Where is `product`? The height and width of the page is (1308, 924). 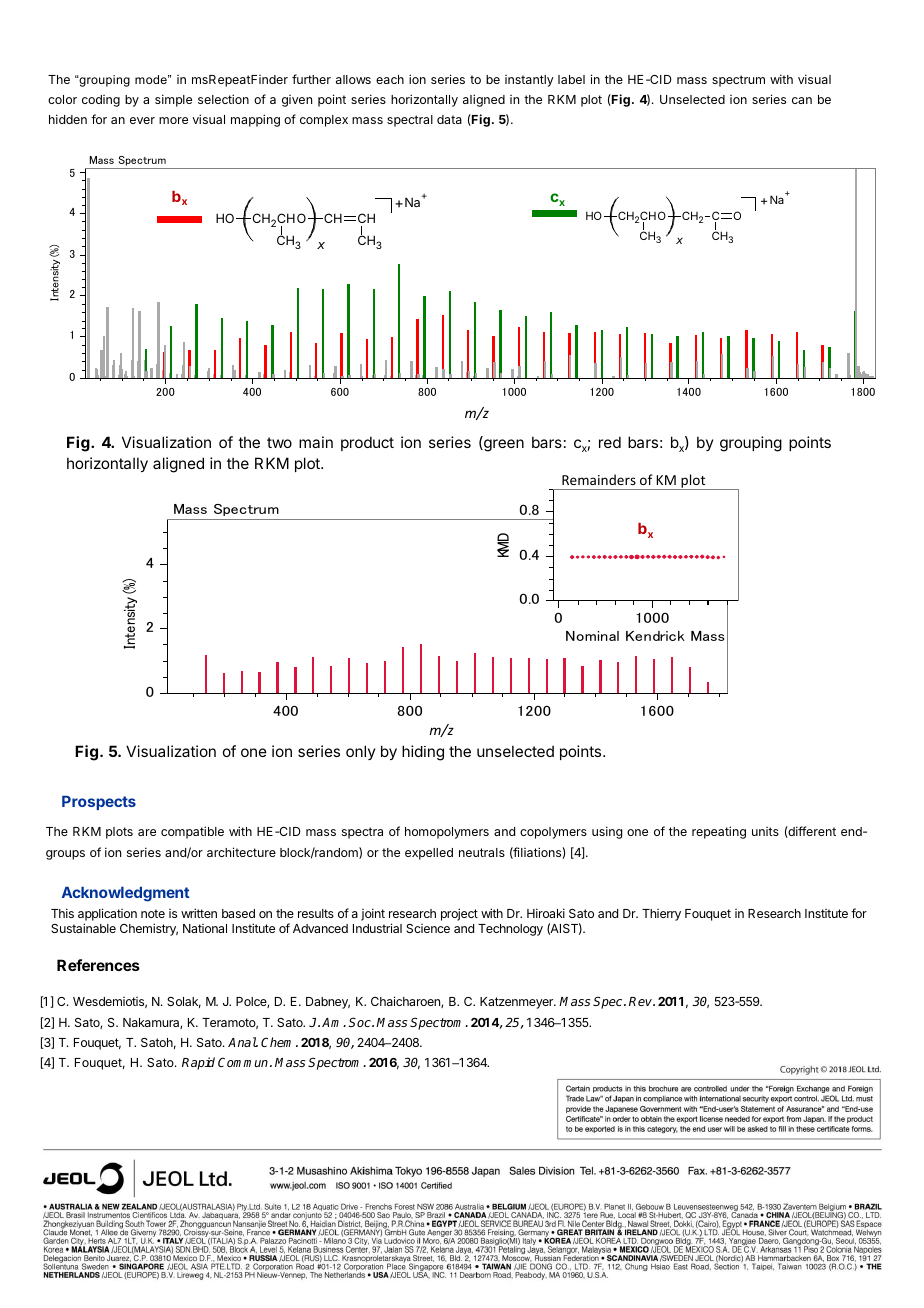
product is located at coordinates (367, 443).
